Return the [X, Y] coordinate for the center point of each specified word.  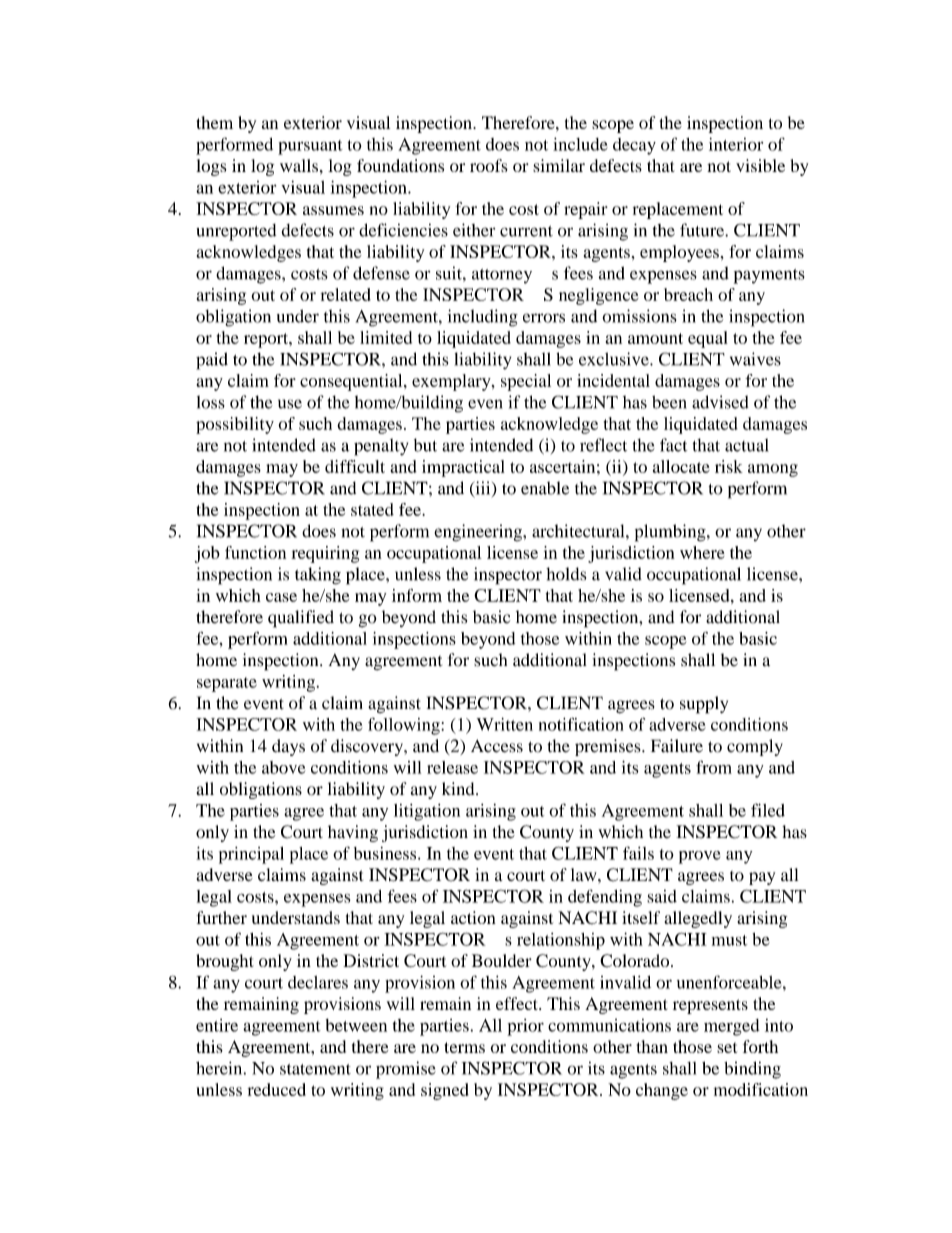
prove [699, 857]
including [483, 318]
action [473, 917]
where [702, 552]
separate [227, 684]
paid [212, 361]
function [255, 552]
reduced [277, 1089]
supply [704, 705]
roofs [489, 165]
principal [251, 855]
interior [736, 144]
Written [505, 724]
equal [708, 339]
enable [545, 488]
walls [299, 165]
